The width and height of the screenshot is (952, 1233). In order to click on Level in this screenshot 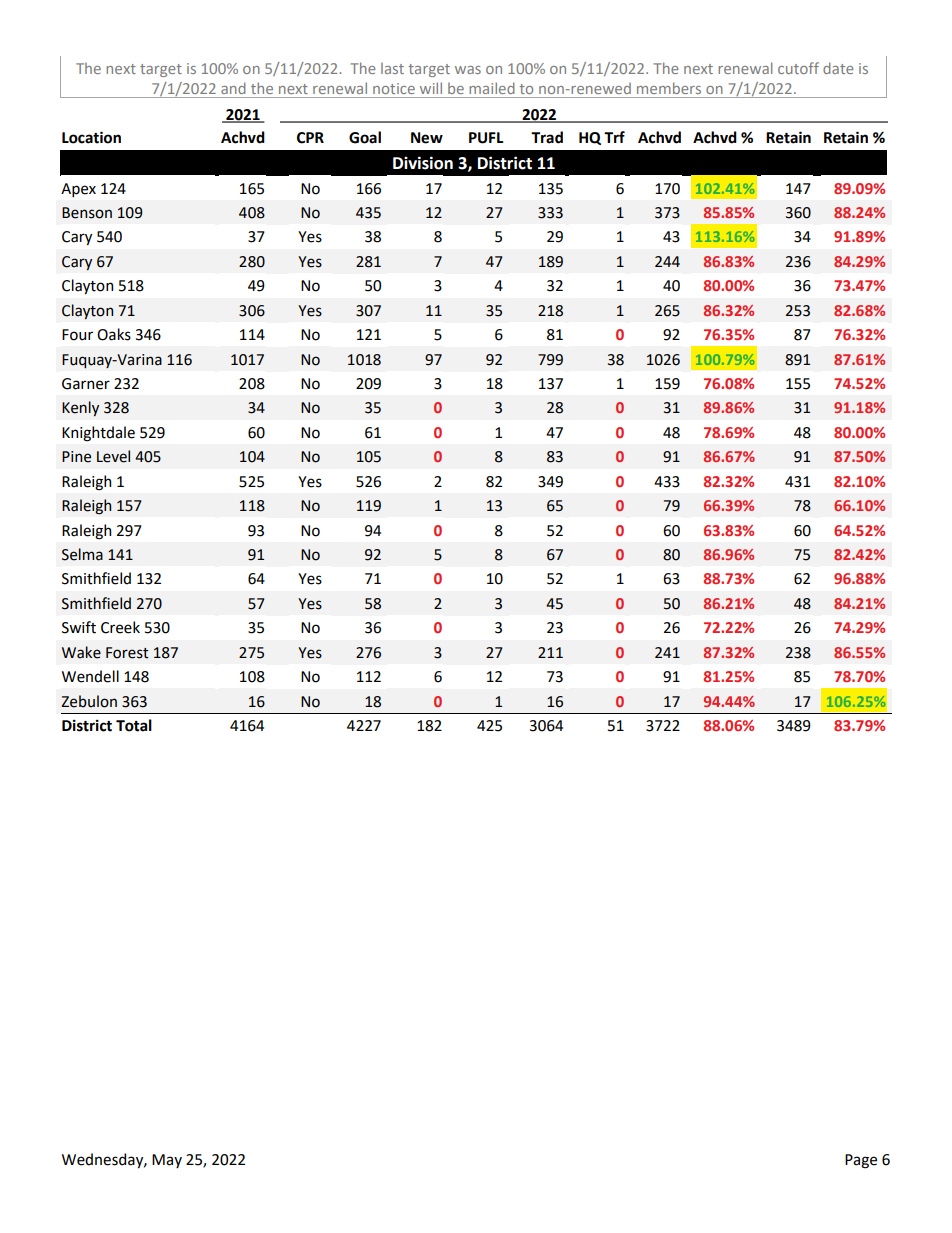, I will do `click(113, 456)`.
